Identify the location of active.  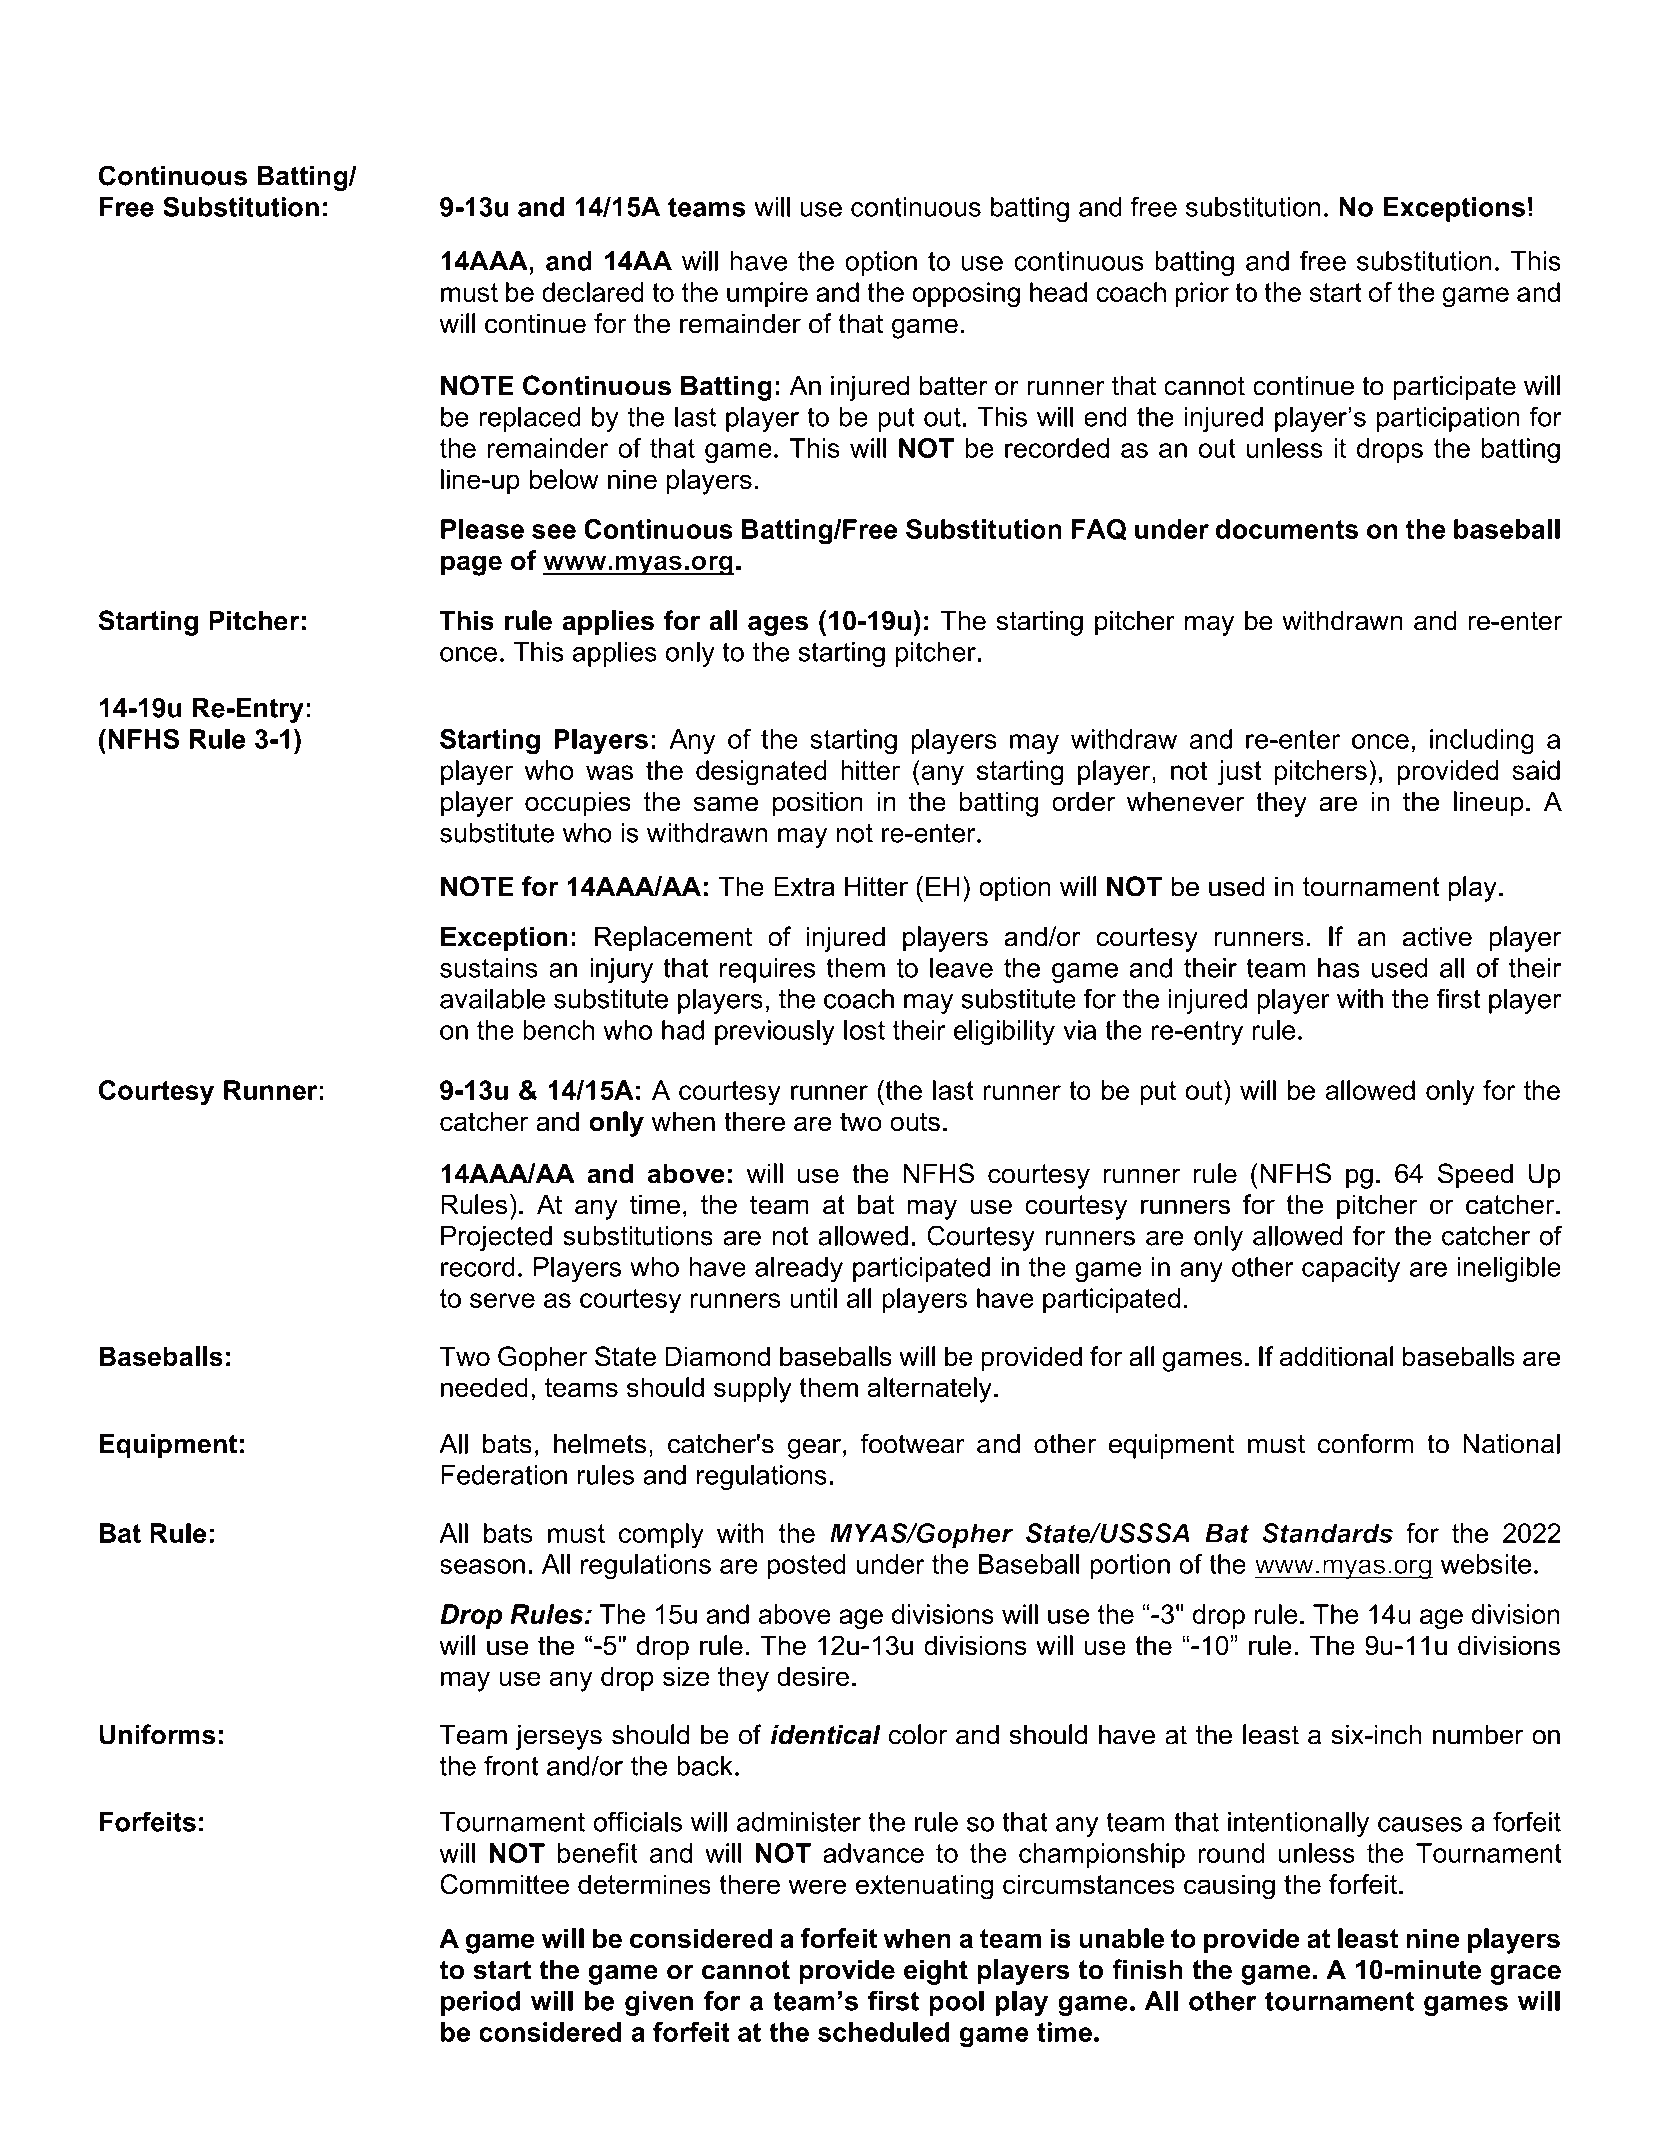
(1437, 936).
